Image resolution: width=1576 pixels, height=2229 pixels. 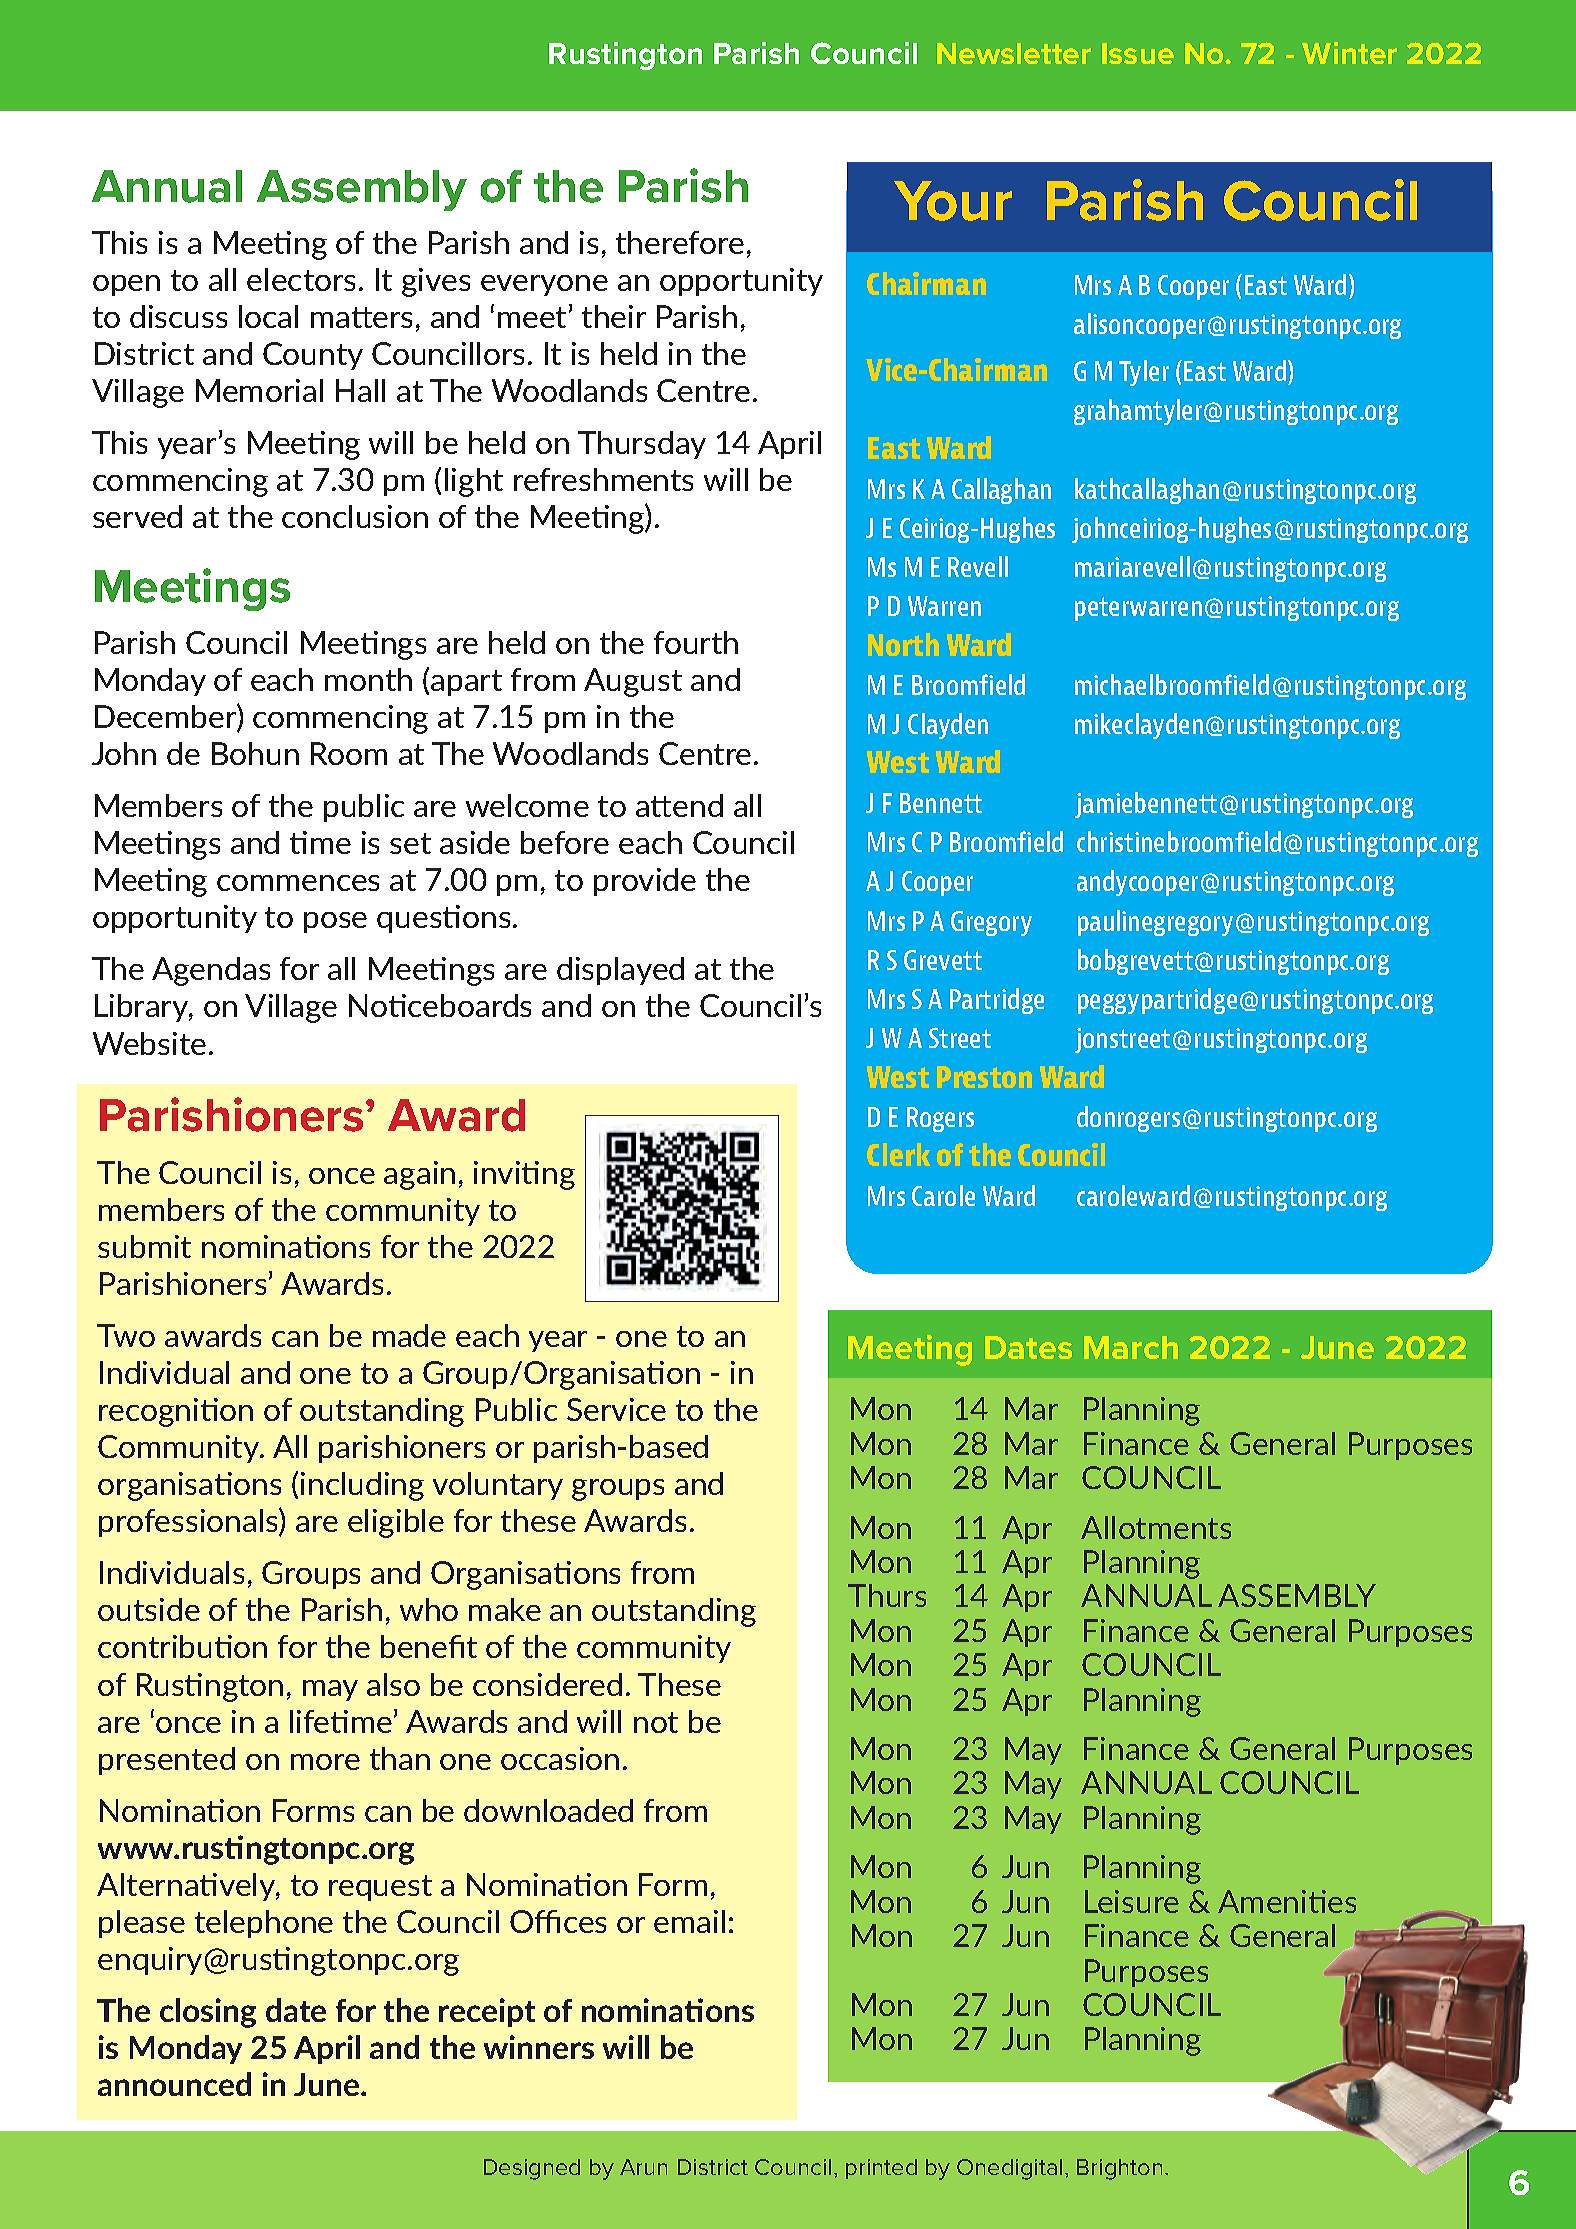 I want to click on announced, so click(x=174, y=2084).
